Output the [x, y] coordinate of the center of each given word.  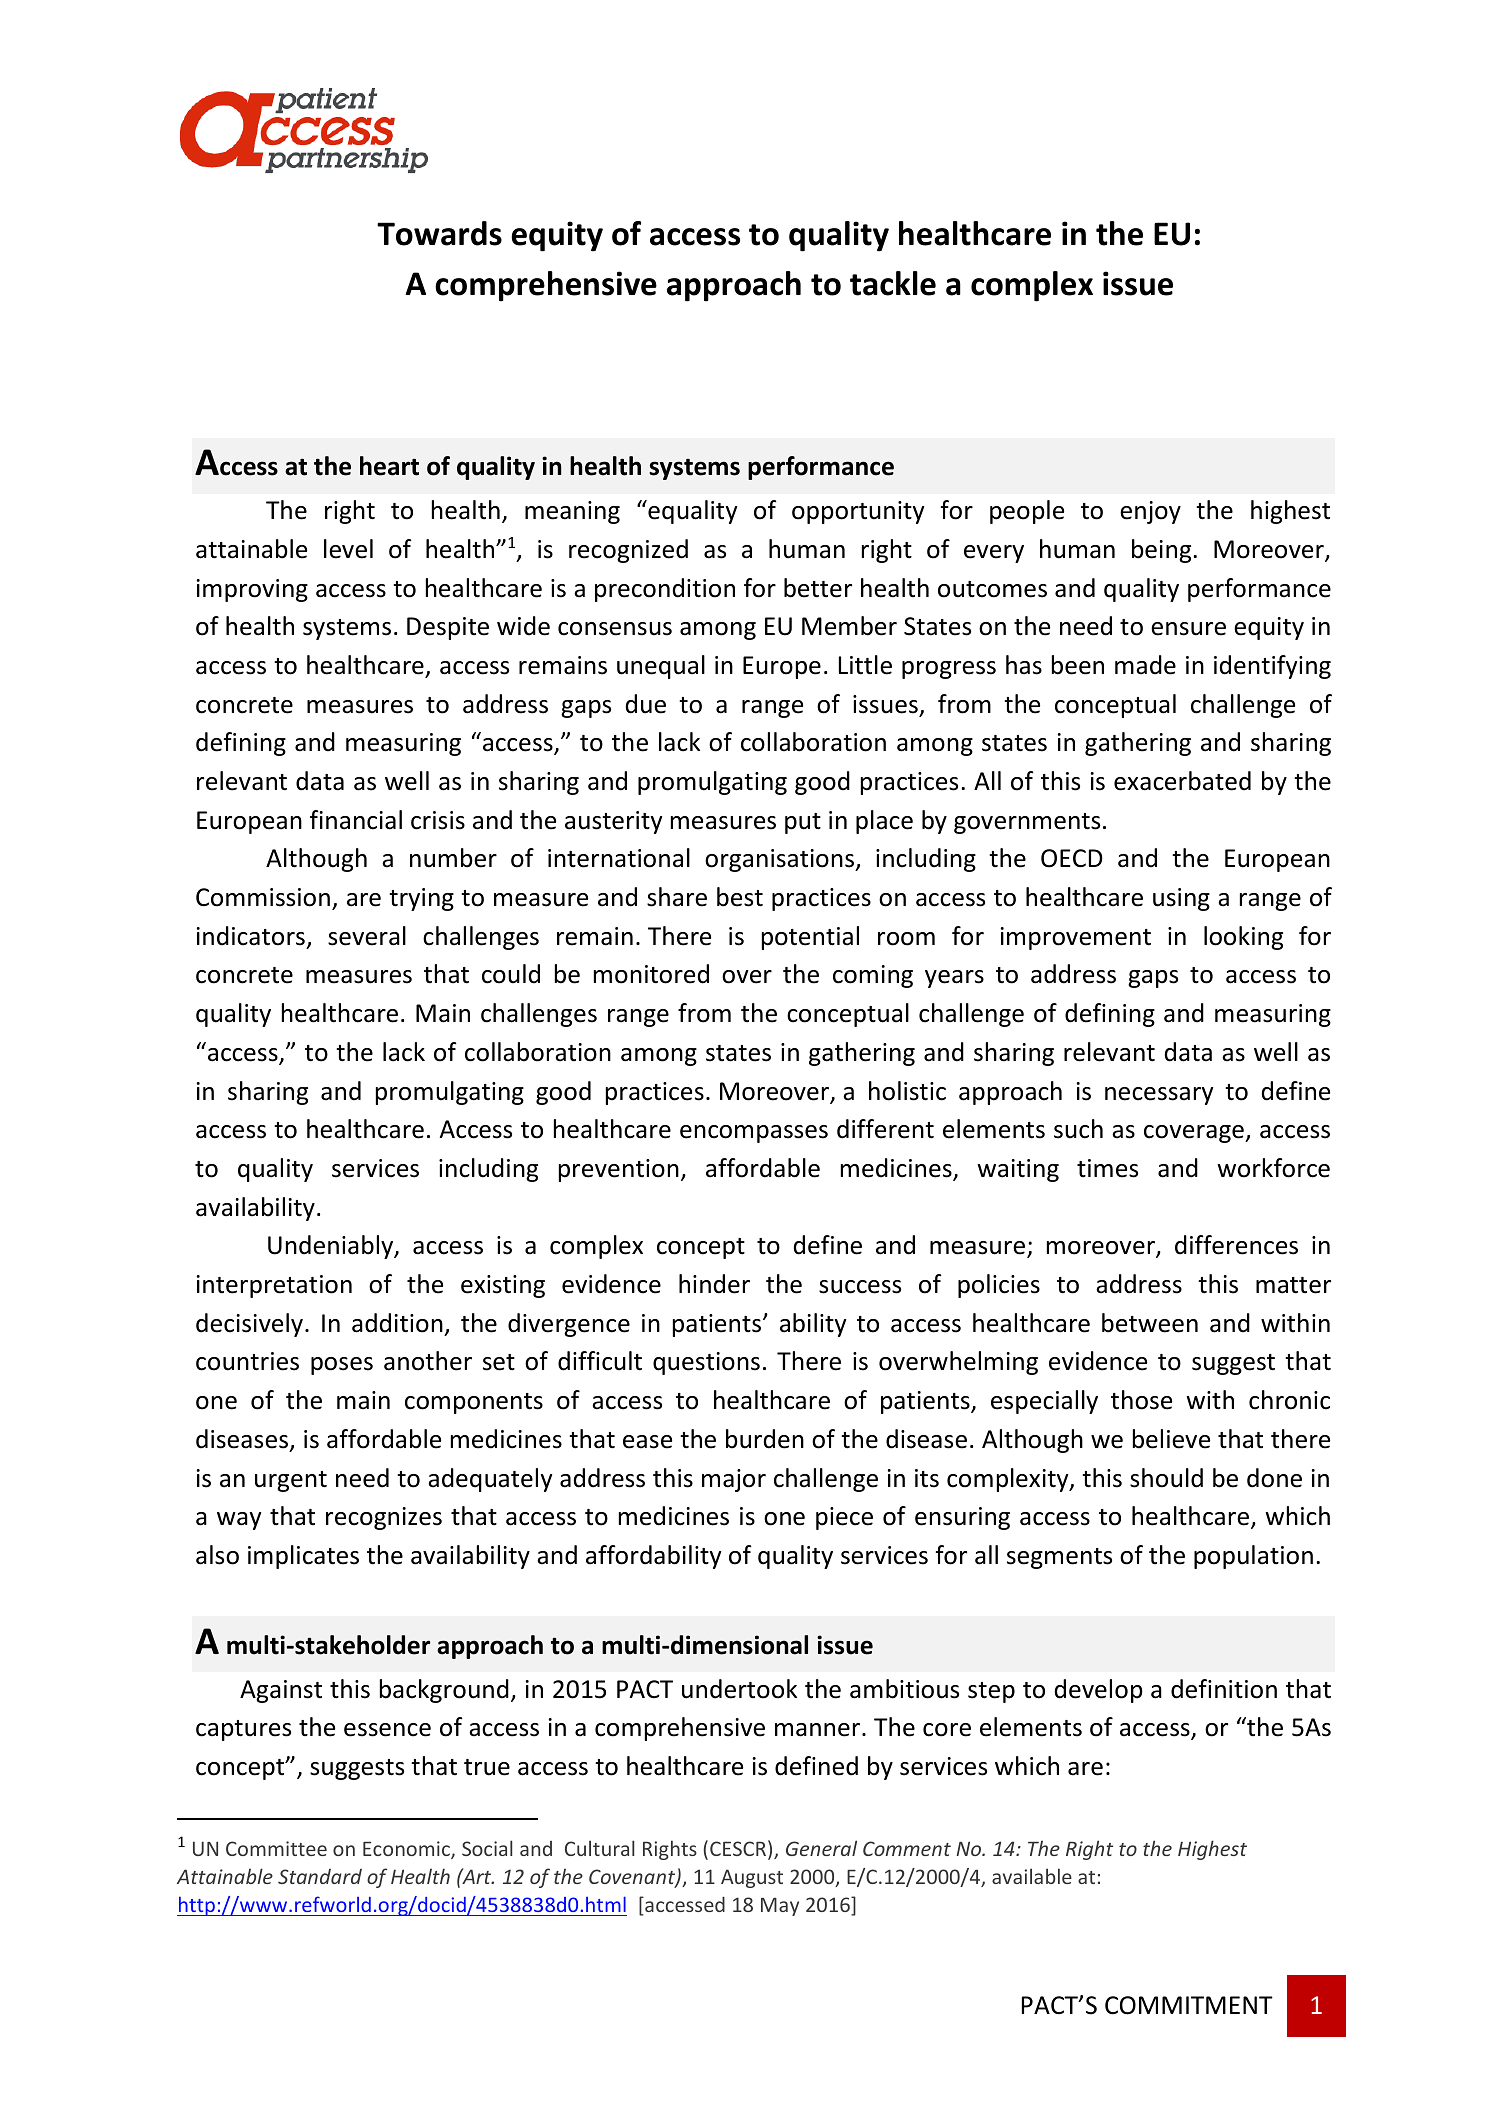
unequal [661, 667]
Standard [320, 1876]
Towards [439, 233]
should [1166, 1478]
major [734, 1480]
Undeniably [332, 1247]
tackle [893, 283]
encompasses [754, 1134]
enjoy [1150, 512]
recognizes [384, 1518]
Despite [448, 628]
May [780, 1907]
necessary [1159, 1096]
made [1145, 665]
